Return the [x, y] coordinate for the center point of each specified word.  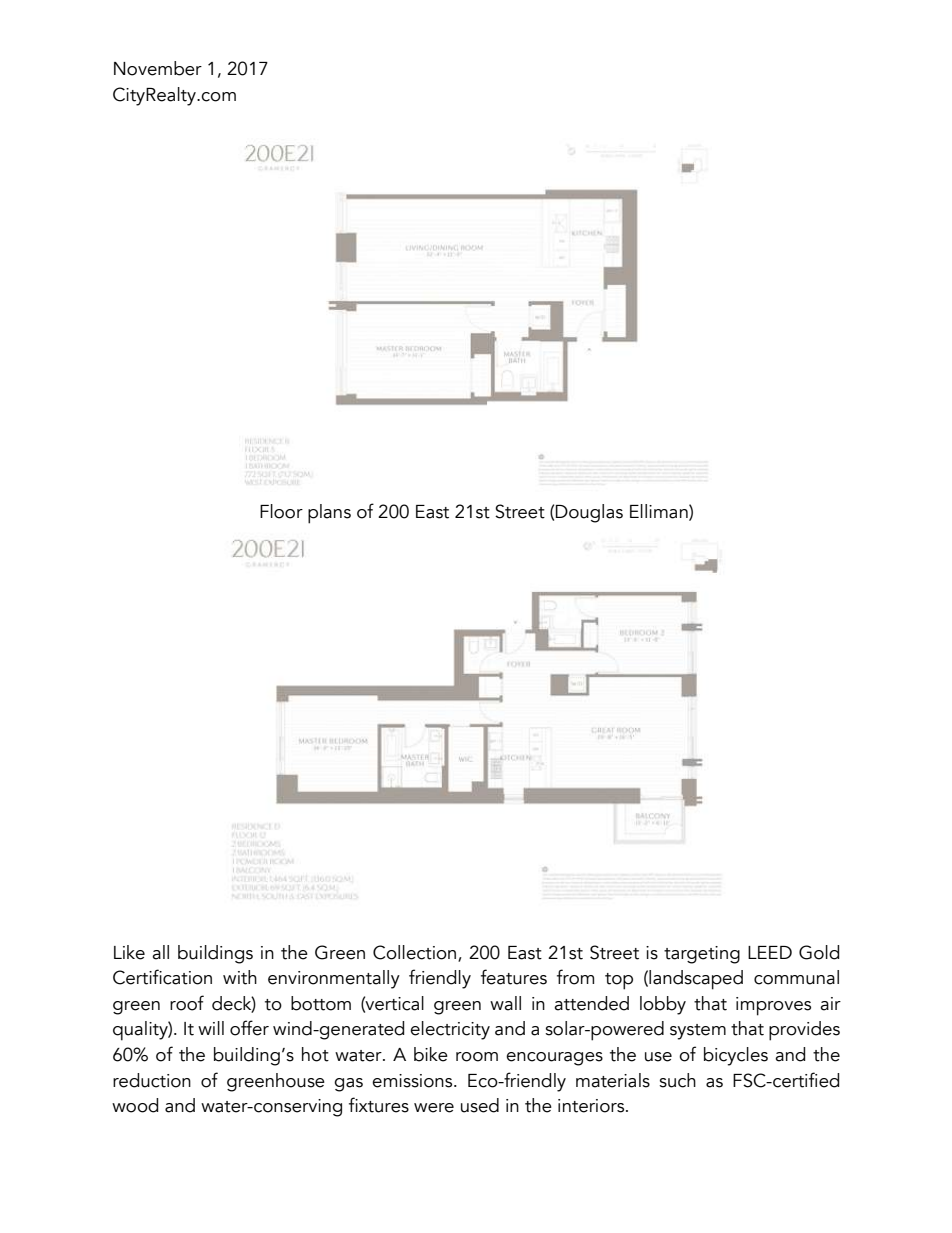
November [158, 68]
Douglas [589, 513]
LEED [770, 952]
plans [329, 514]
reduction [152, 1080]
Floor [281, 511]
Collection [416, 953]
